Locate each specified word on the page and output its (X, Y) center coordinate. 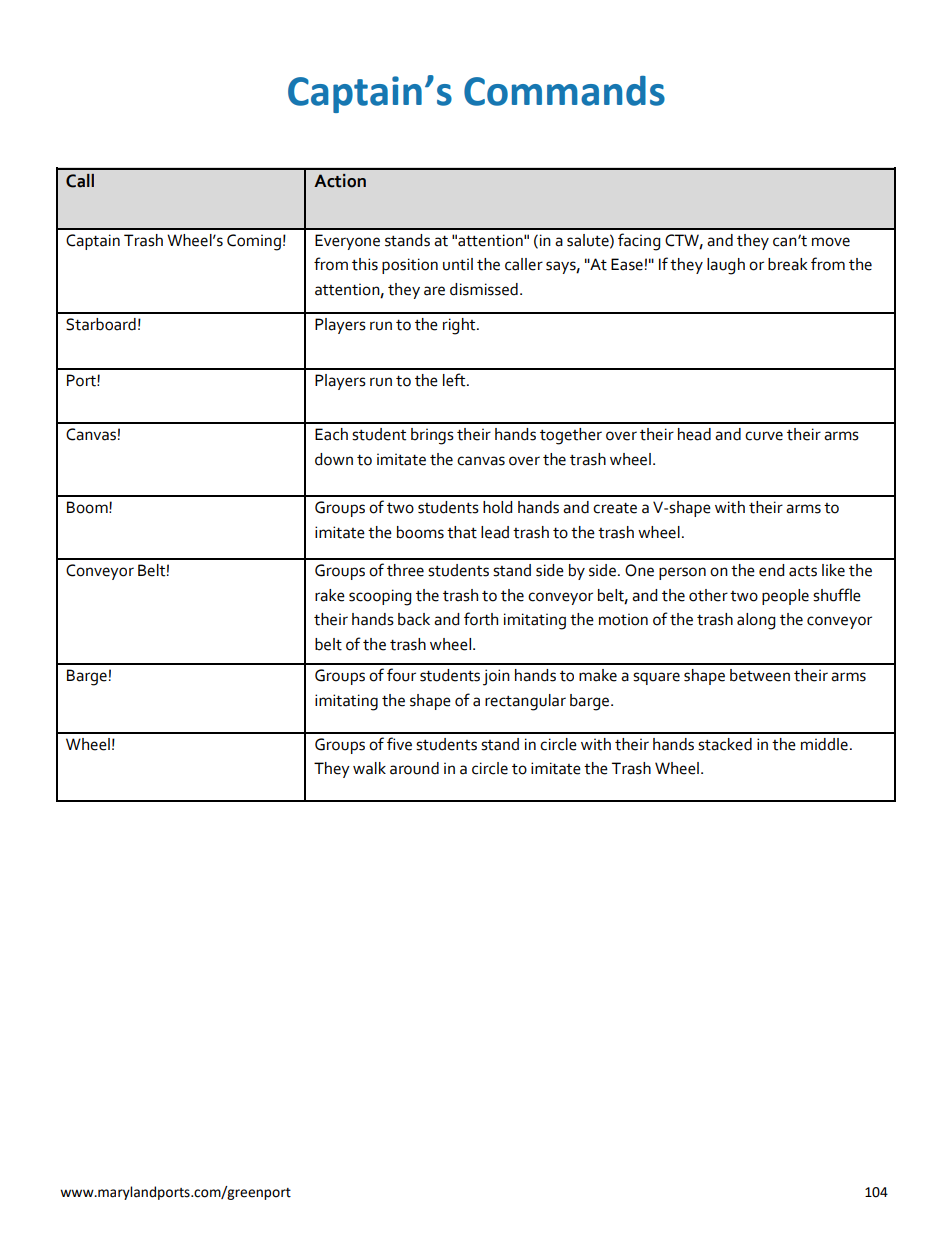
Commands (564, 91)
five (399, 744)
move (831, 242)
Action (340, 181)
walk (369, 768)
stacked (725, 744)
